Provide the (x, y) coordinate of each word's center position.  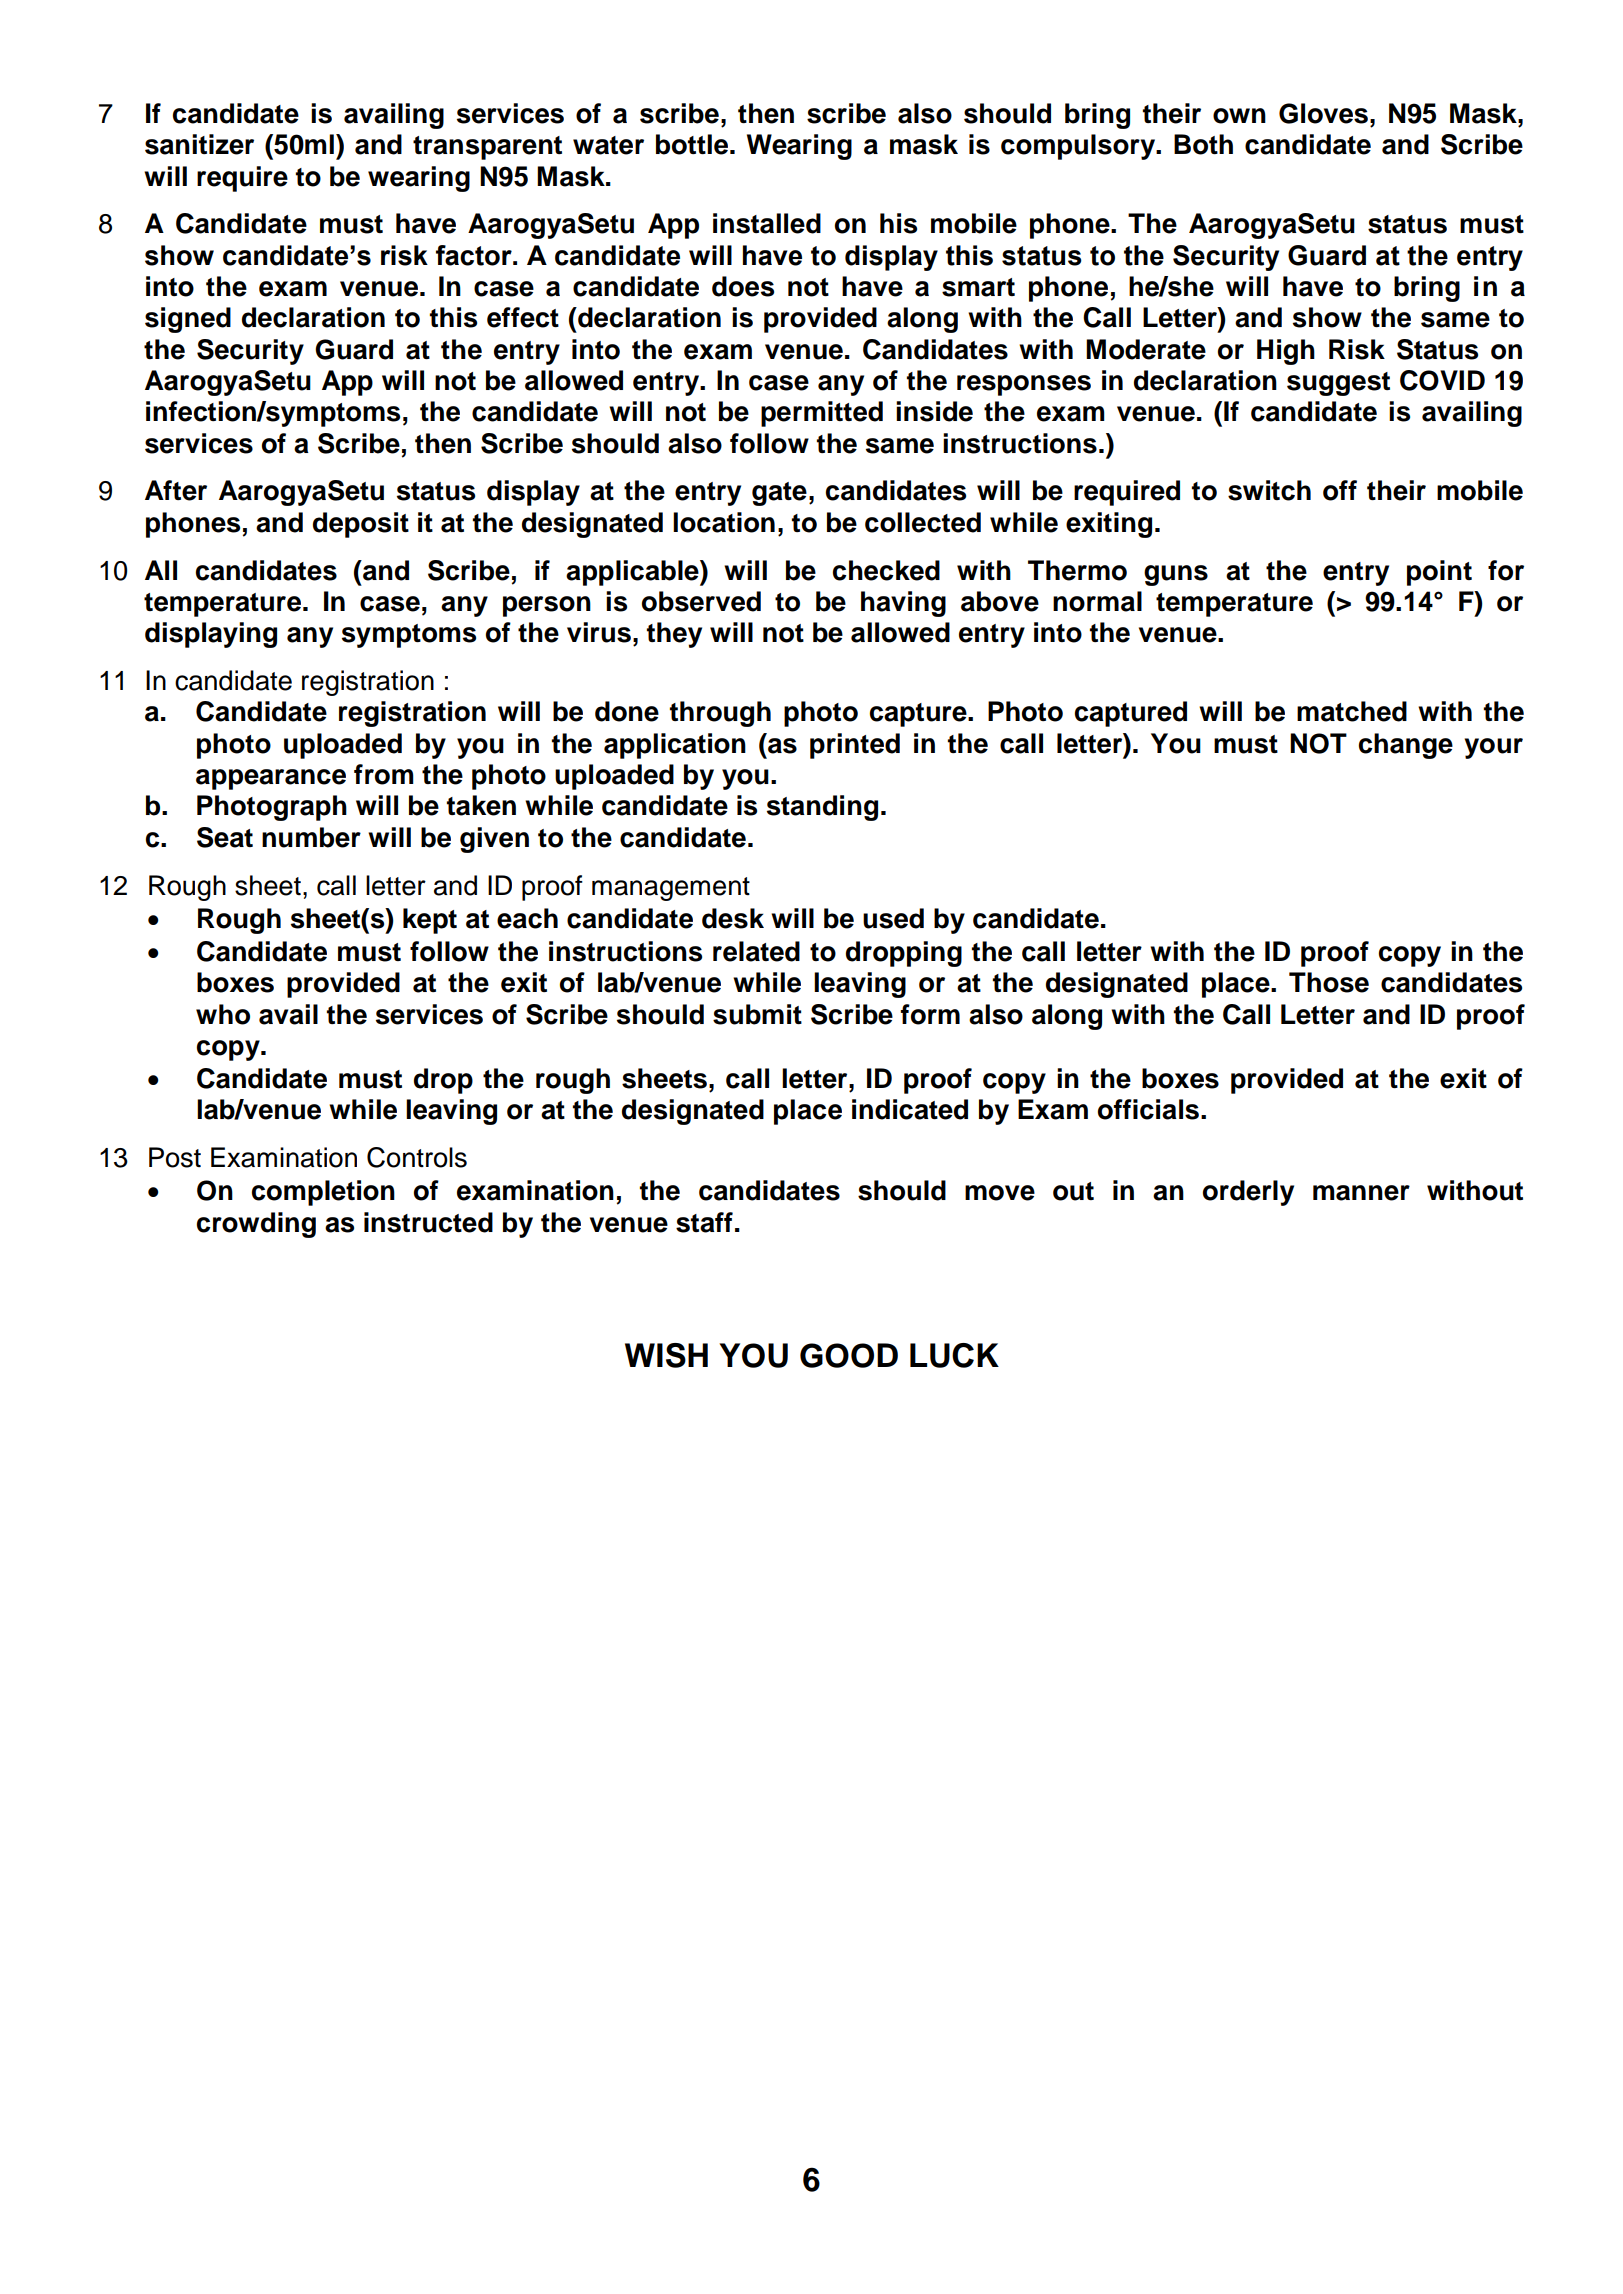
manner (1361, 1193)
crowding (256, 1225)
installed (767, 223)
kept (430, 921)
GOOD (849, 1355)
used (893, 918)
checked (886, 570)
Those (1329, 982)
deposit (361, 525)
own (1239, 116)
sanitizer (199, 144)
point (1439, 573)
